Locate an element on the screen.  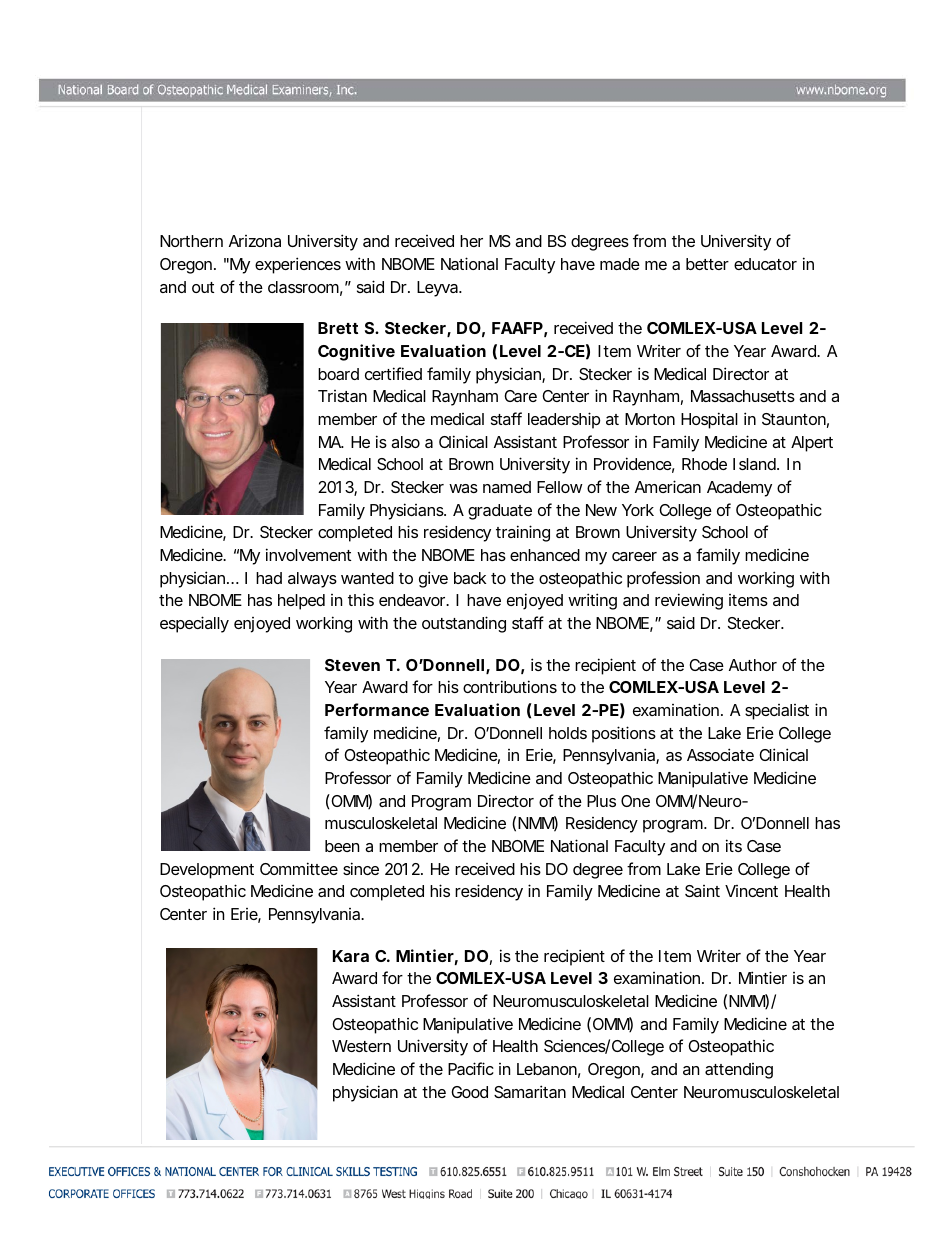
Western is located at coordinates (361, 1046).
